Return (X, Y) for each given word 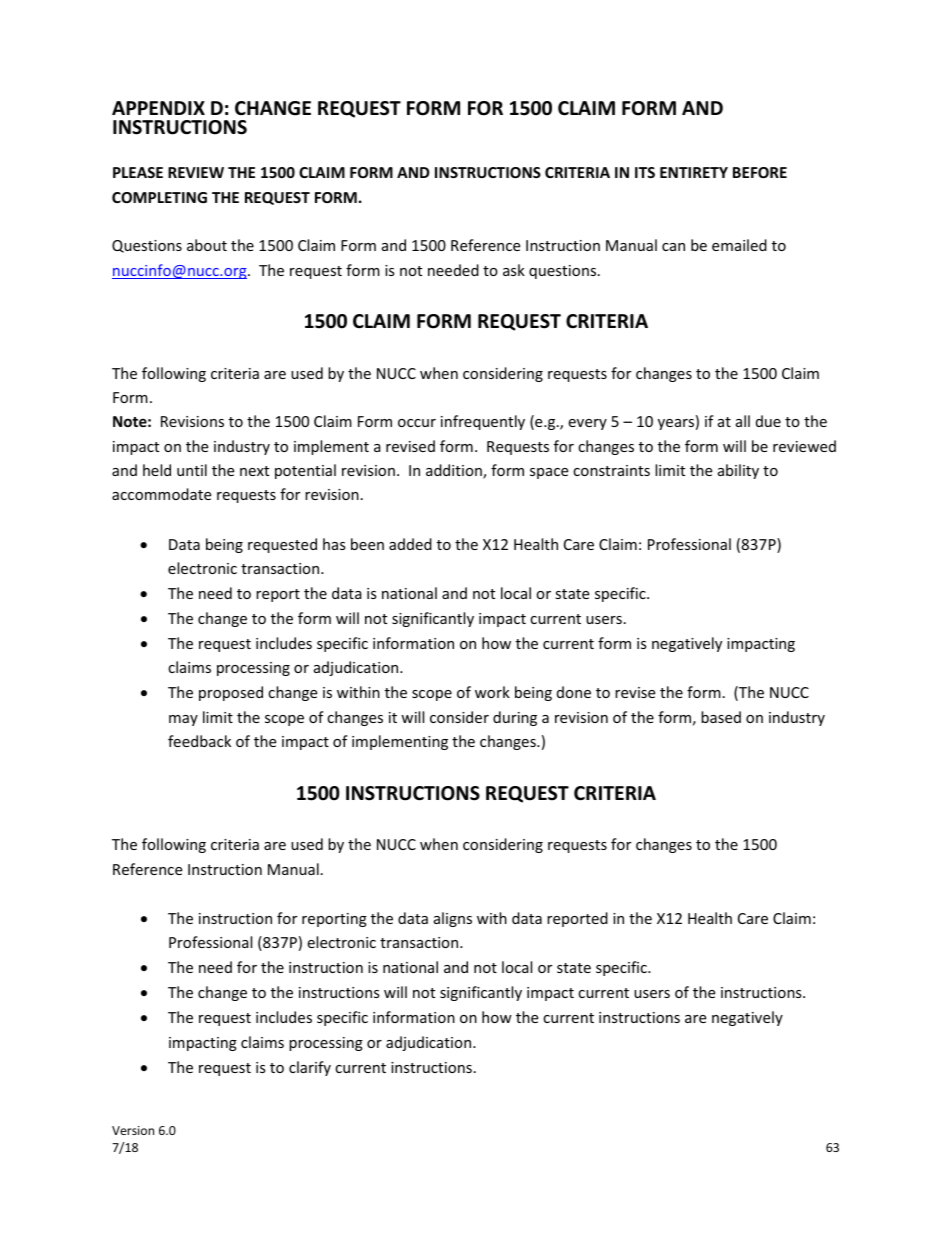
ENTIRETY (694, 172)
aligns (453, 919)
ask (514, 270)
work (492, 692)
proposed (231, 693)
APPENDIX (158, 108)
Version (133, 1130)
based (721, 717)
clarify (310, 1068)
